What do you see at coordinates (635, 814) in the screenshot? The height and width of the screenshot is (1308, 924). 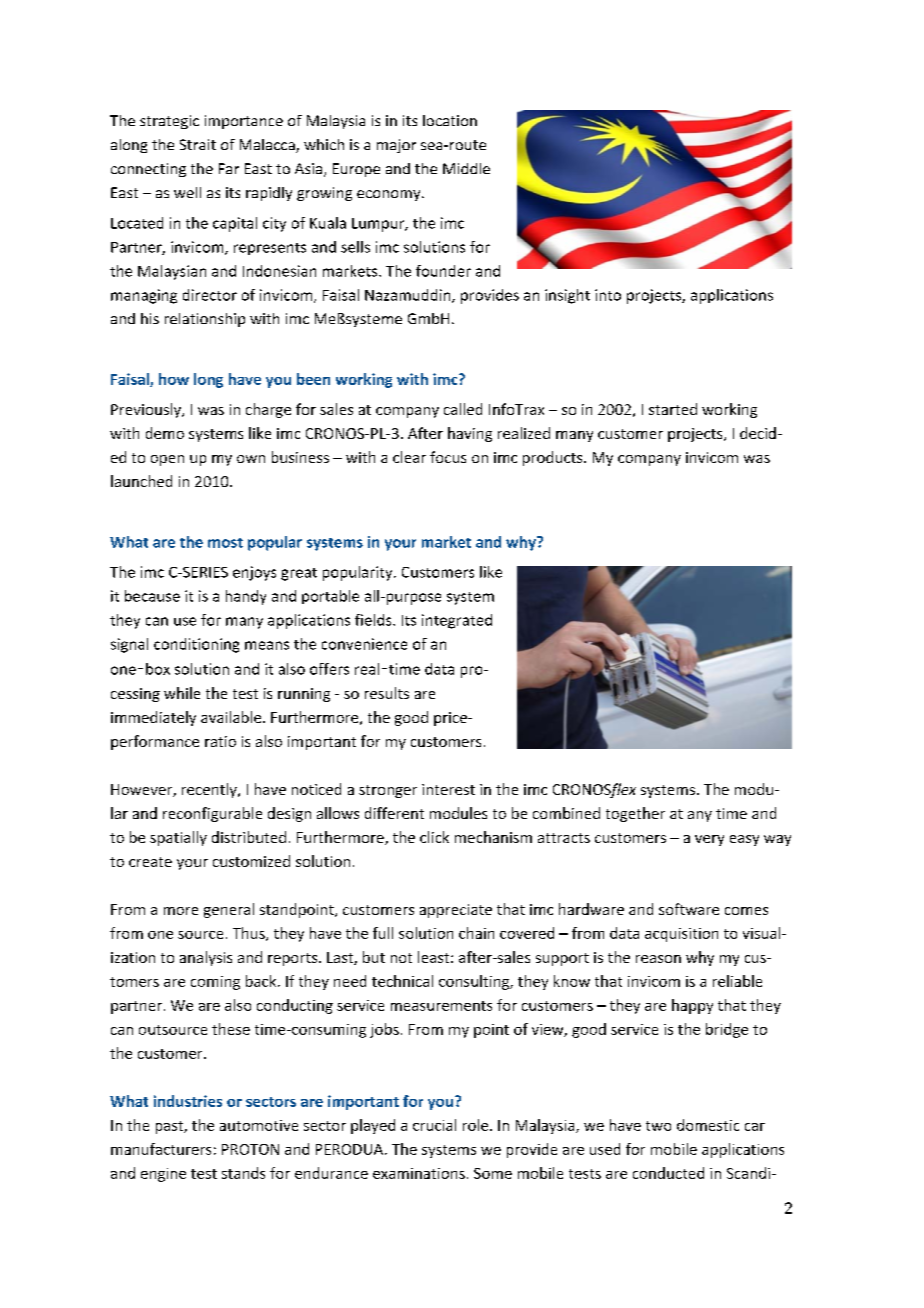 I see `together` at bounding box center [635, 814].
